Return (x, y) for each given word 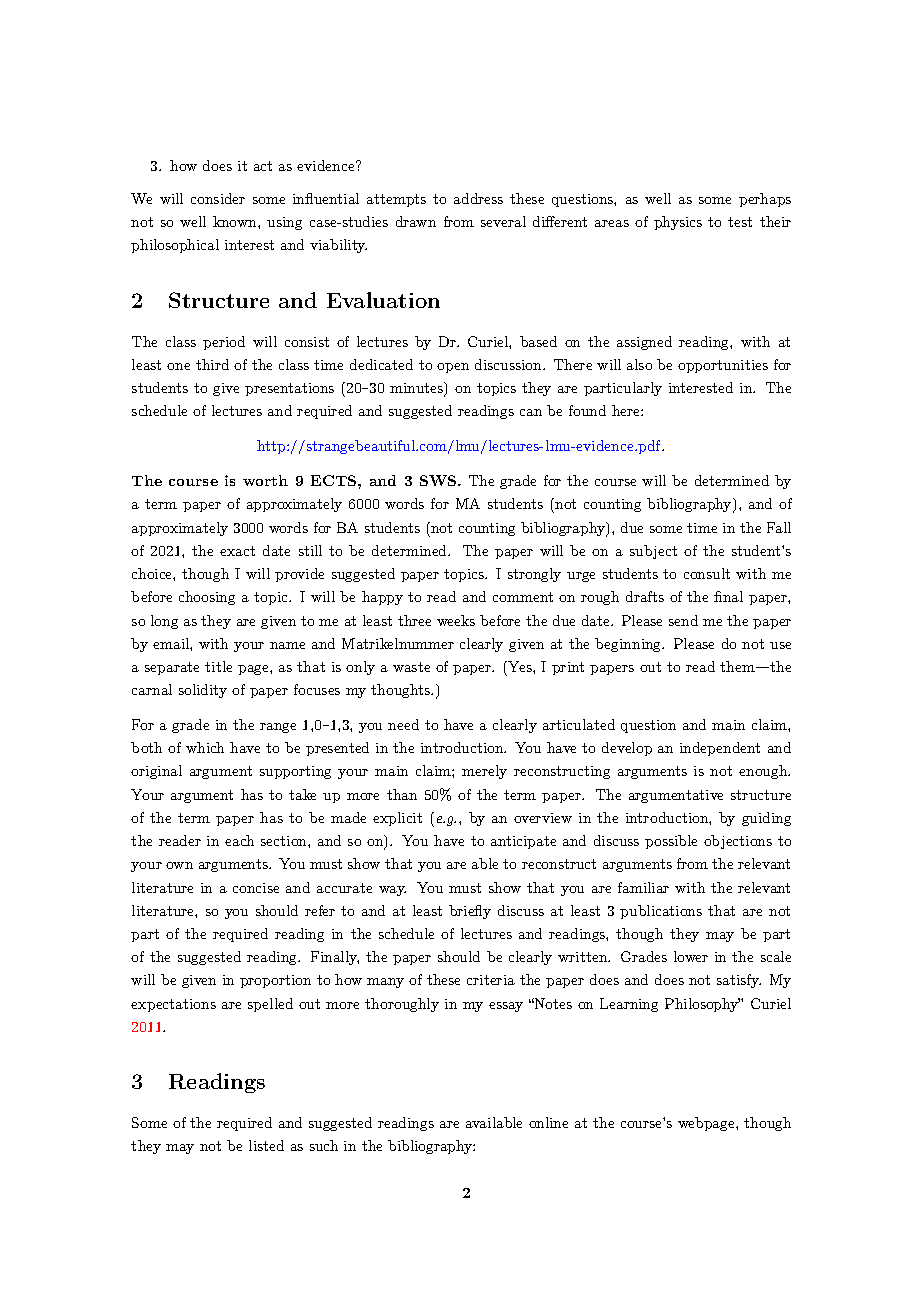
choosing (207, 598)
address (478, 198)
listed (266, 1145)
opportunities (723, 366)
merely (484, 772)
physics (678, 223)
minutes (417, 389)
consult (707, 573)
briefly (470, 912)
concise (256, 888)
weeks (456, 620)
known (236, 221)
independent (720, 749)
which (205, 747)
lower (691, 956)
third (212, 364)
